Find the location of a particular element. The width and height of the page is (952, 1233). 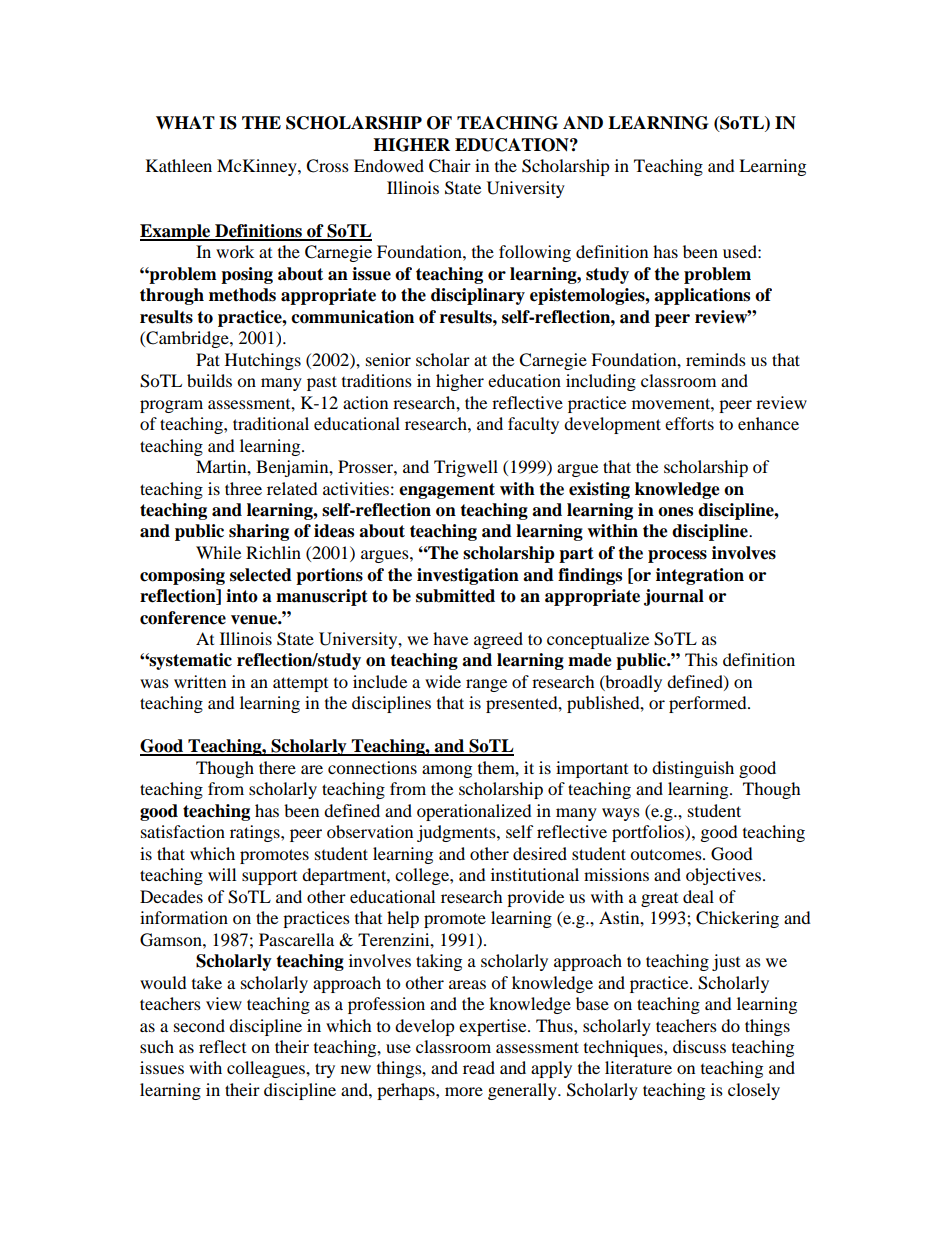

judgments is located at coordinates (457, 833).
